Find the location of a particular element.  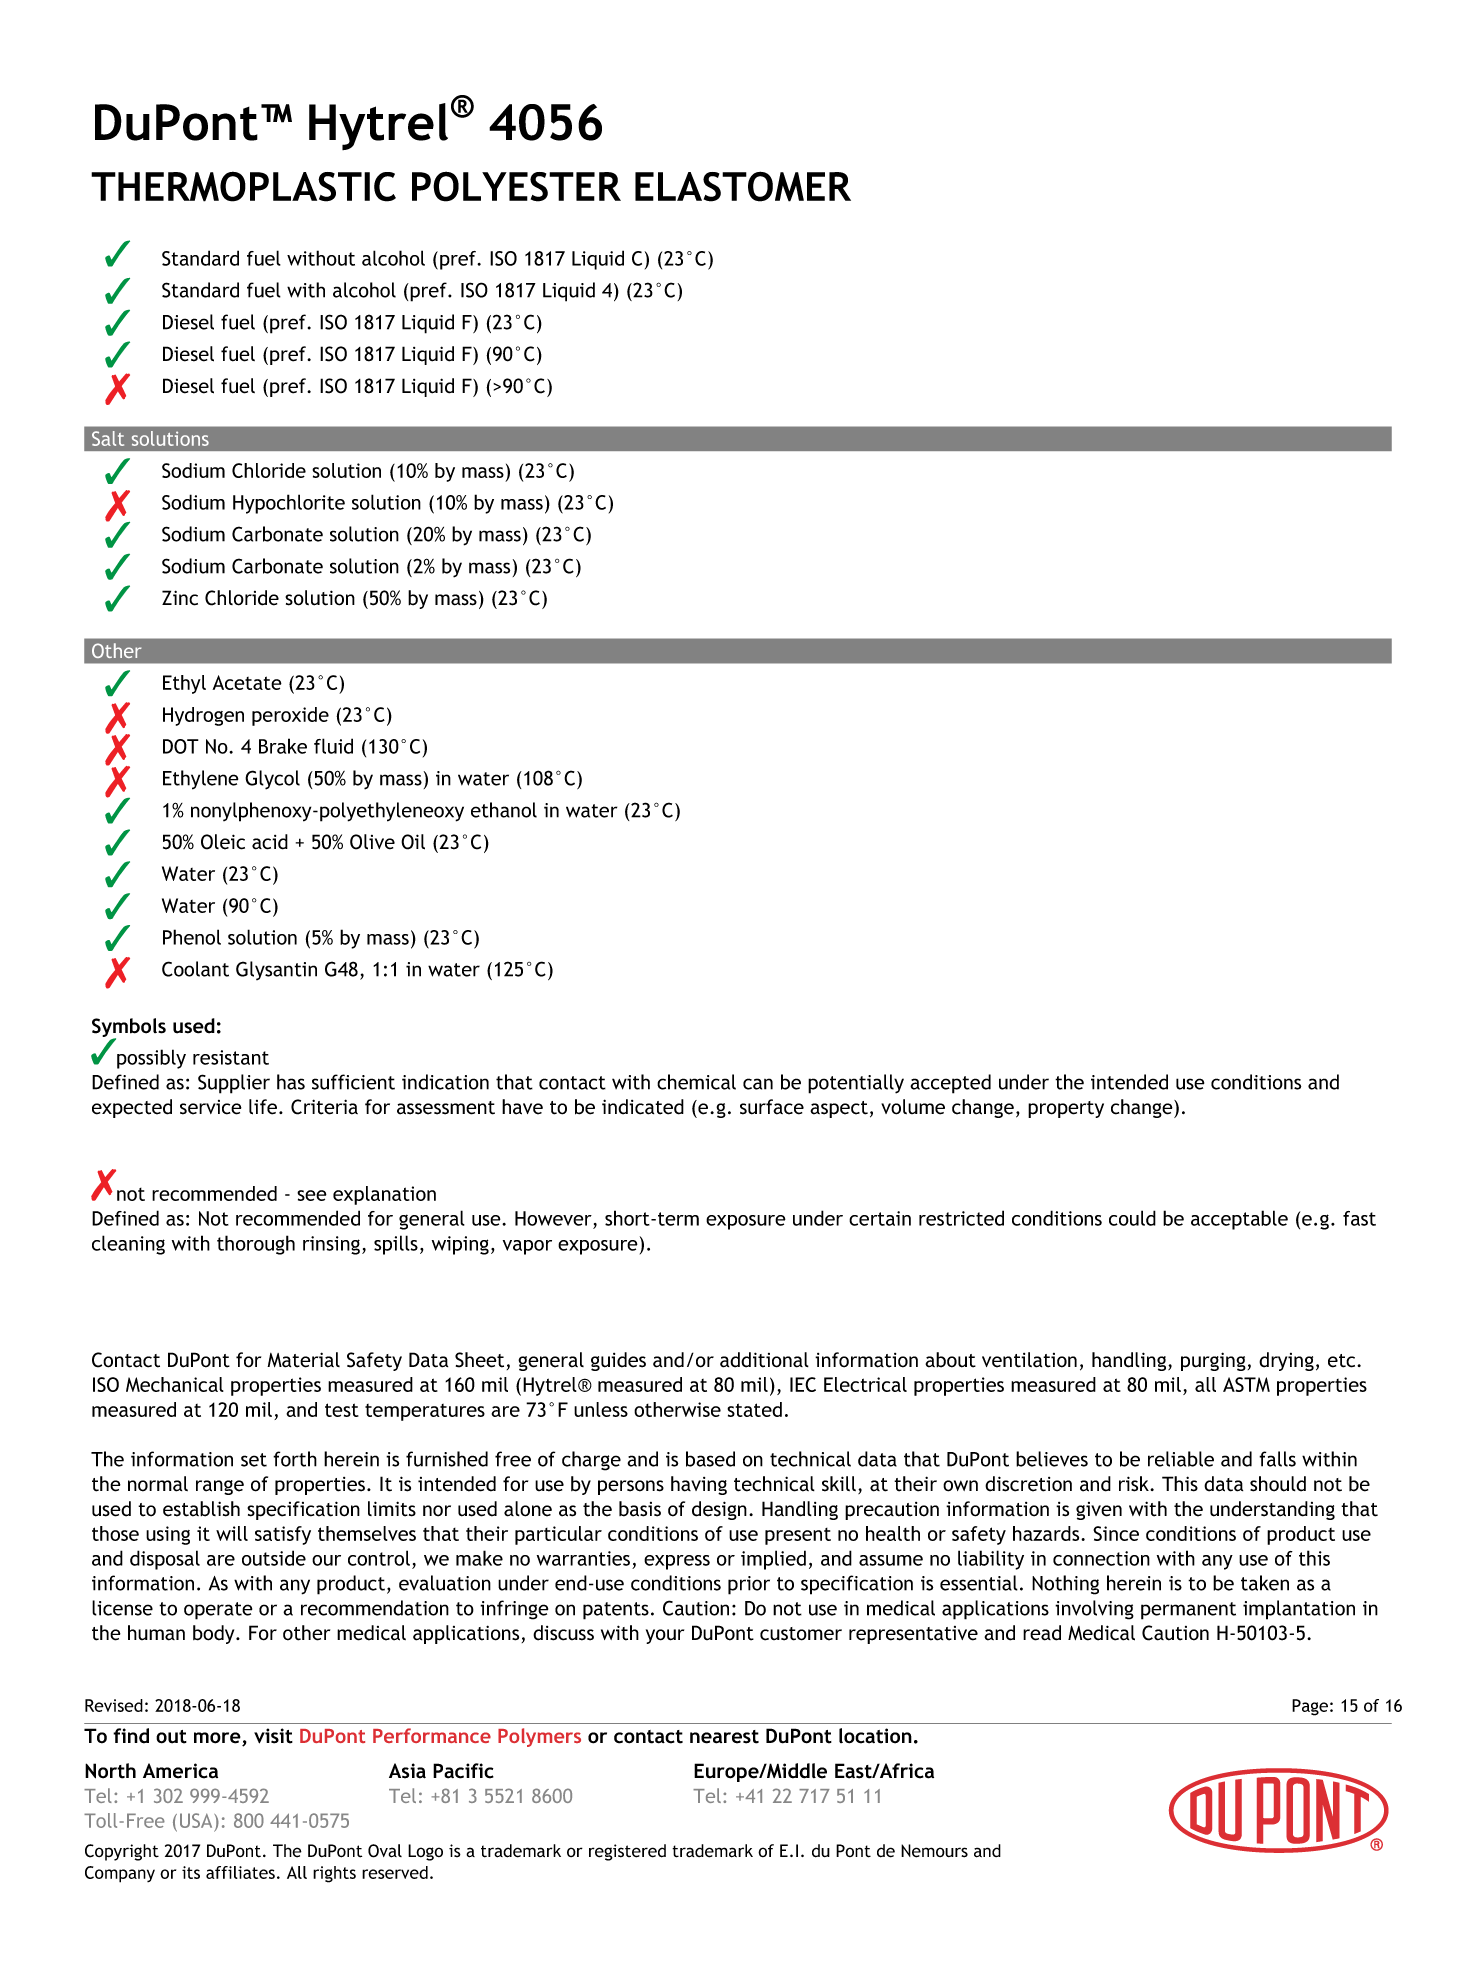

see is located at coordinates (312, 1195).
